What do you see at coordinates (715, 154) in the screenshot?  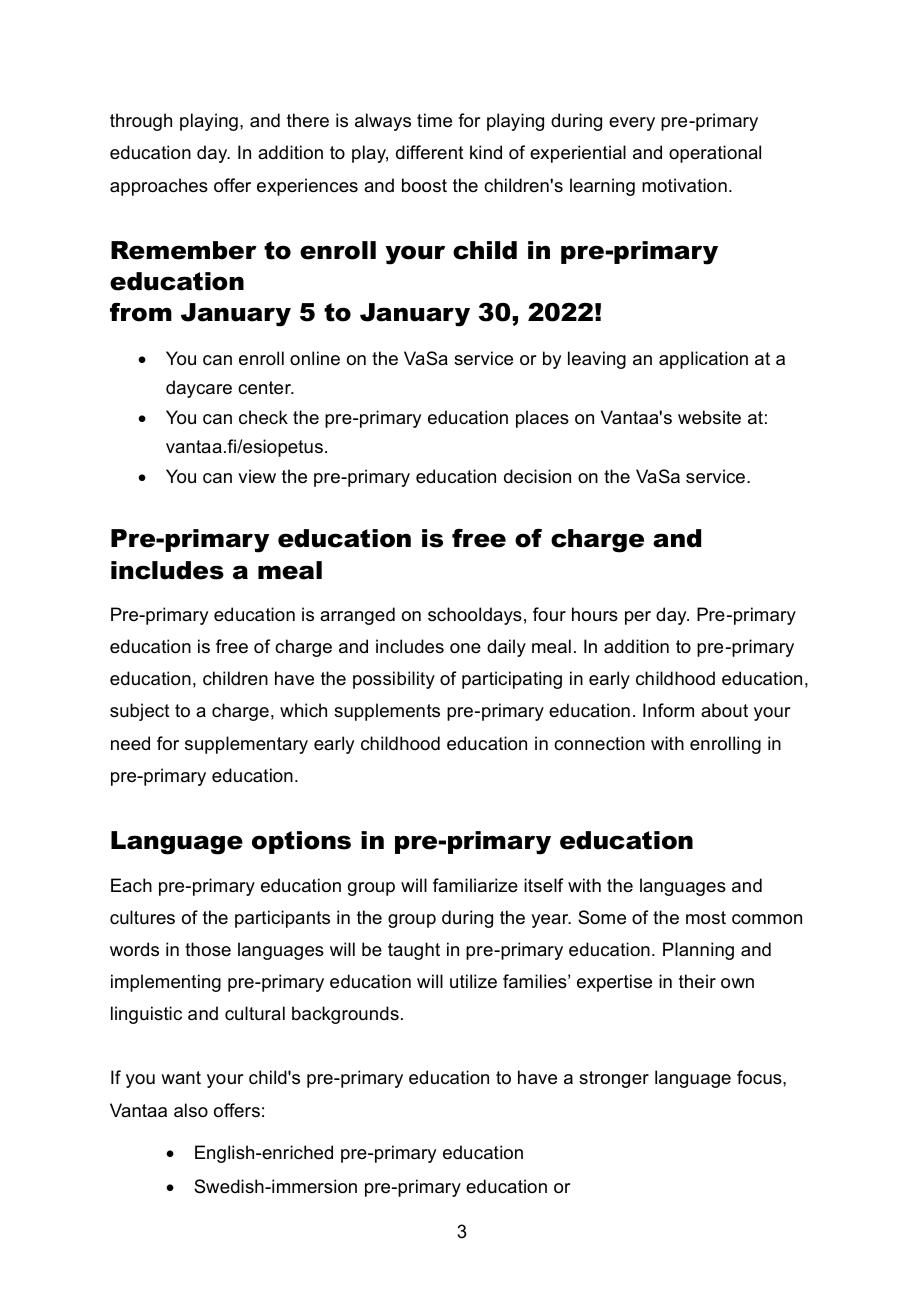 I see `operational` at bounding box center [715, 154].
